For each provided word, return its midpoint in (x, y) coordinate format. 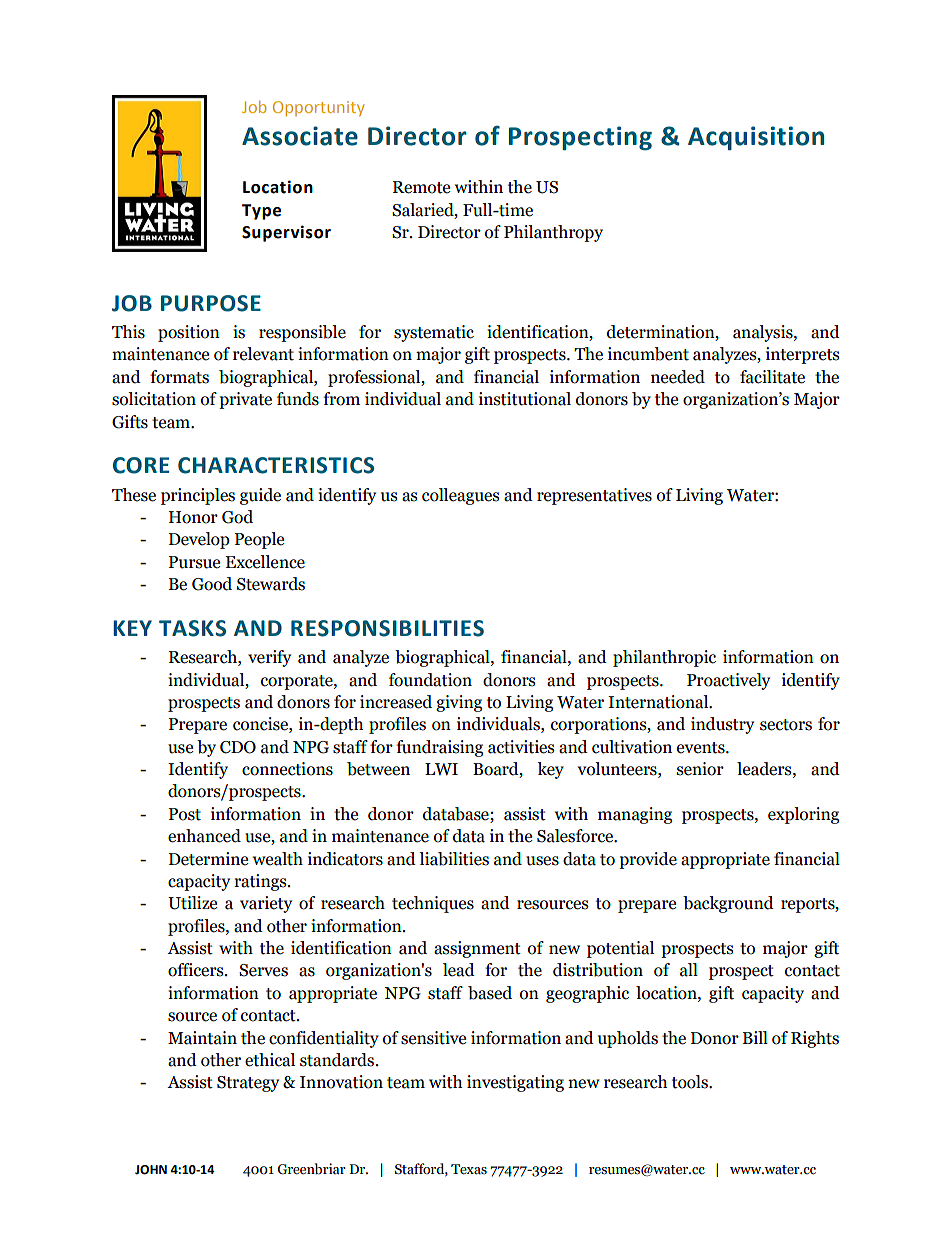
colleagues (461, 496)
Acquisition (756, 138)
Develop (199, 540)
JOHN (151, 1170)
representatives (594, 496)
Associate (300, 136)
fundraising (439, 748)
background (728, 904)
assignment (477, 949)
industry (722, 725)
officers (197, 970)
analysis (764, 333)
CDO (238, 747)
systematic (434, 333)
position (189, 333)
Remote (421, 187)
